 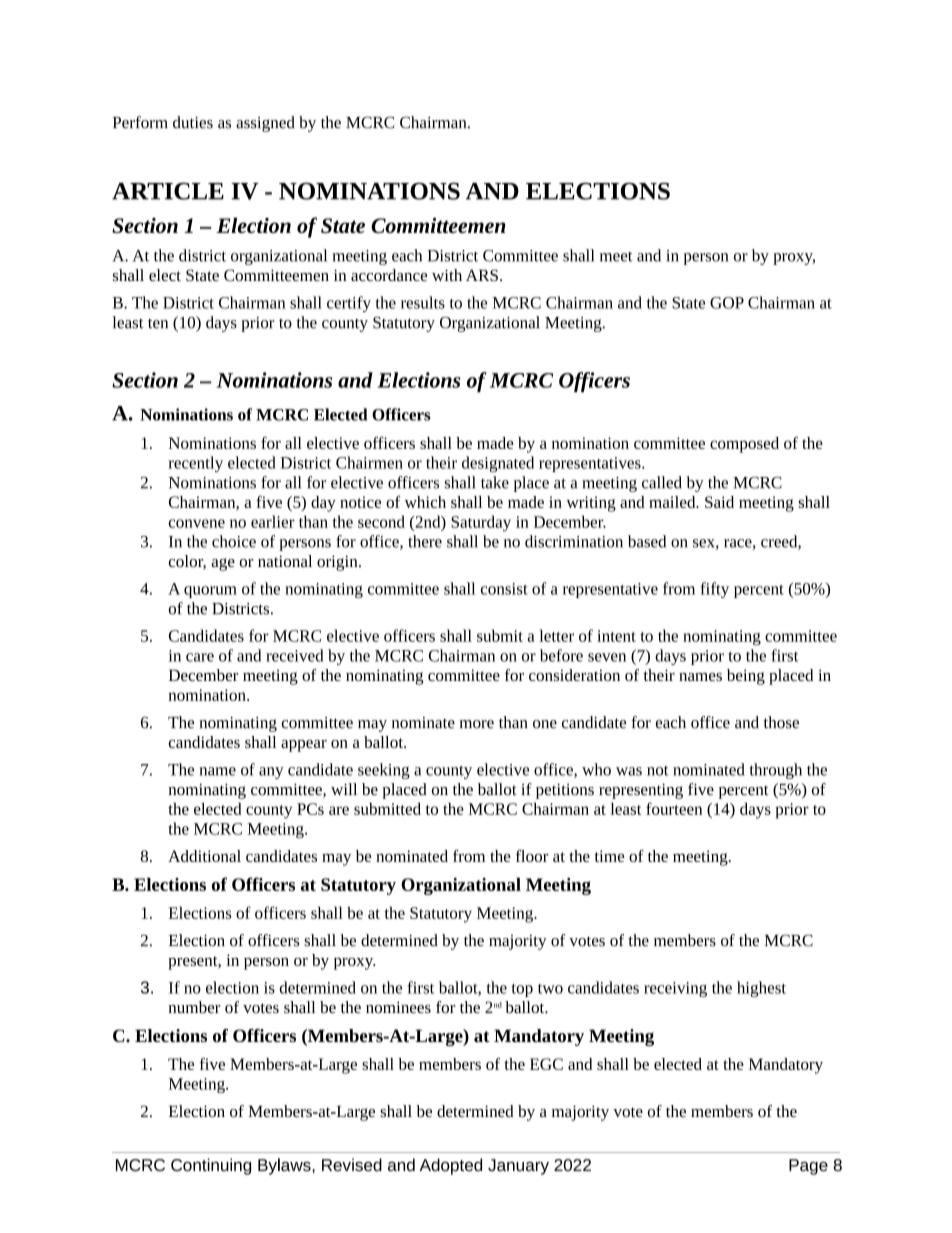 I want to click on fourteen, so click(x=674, y=808).
